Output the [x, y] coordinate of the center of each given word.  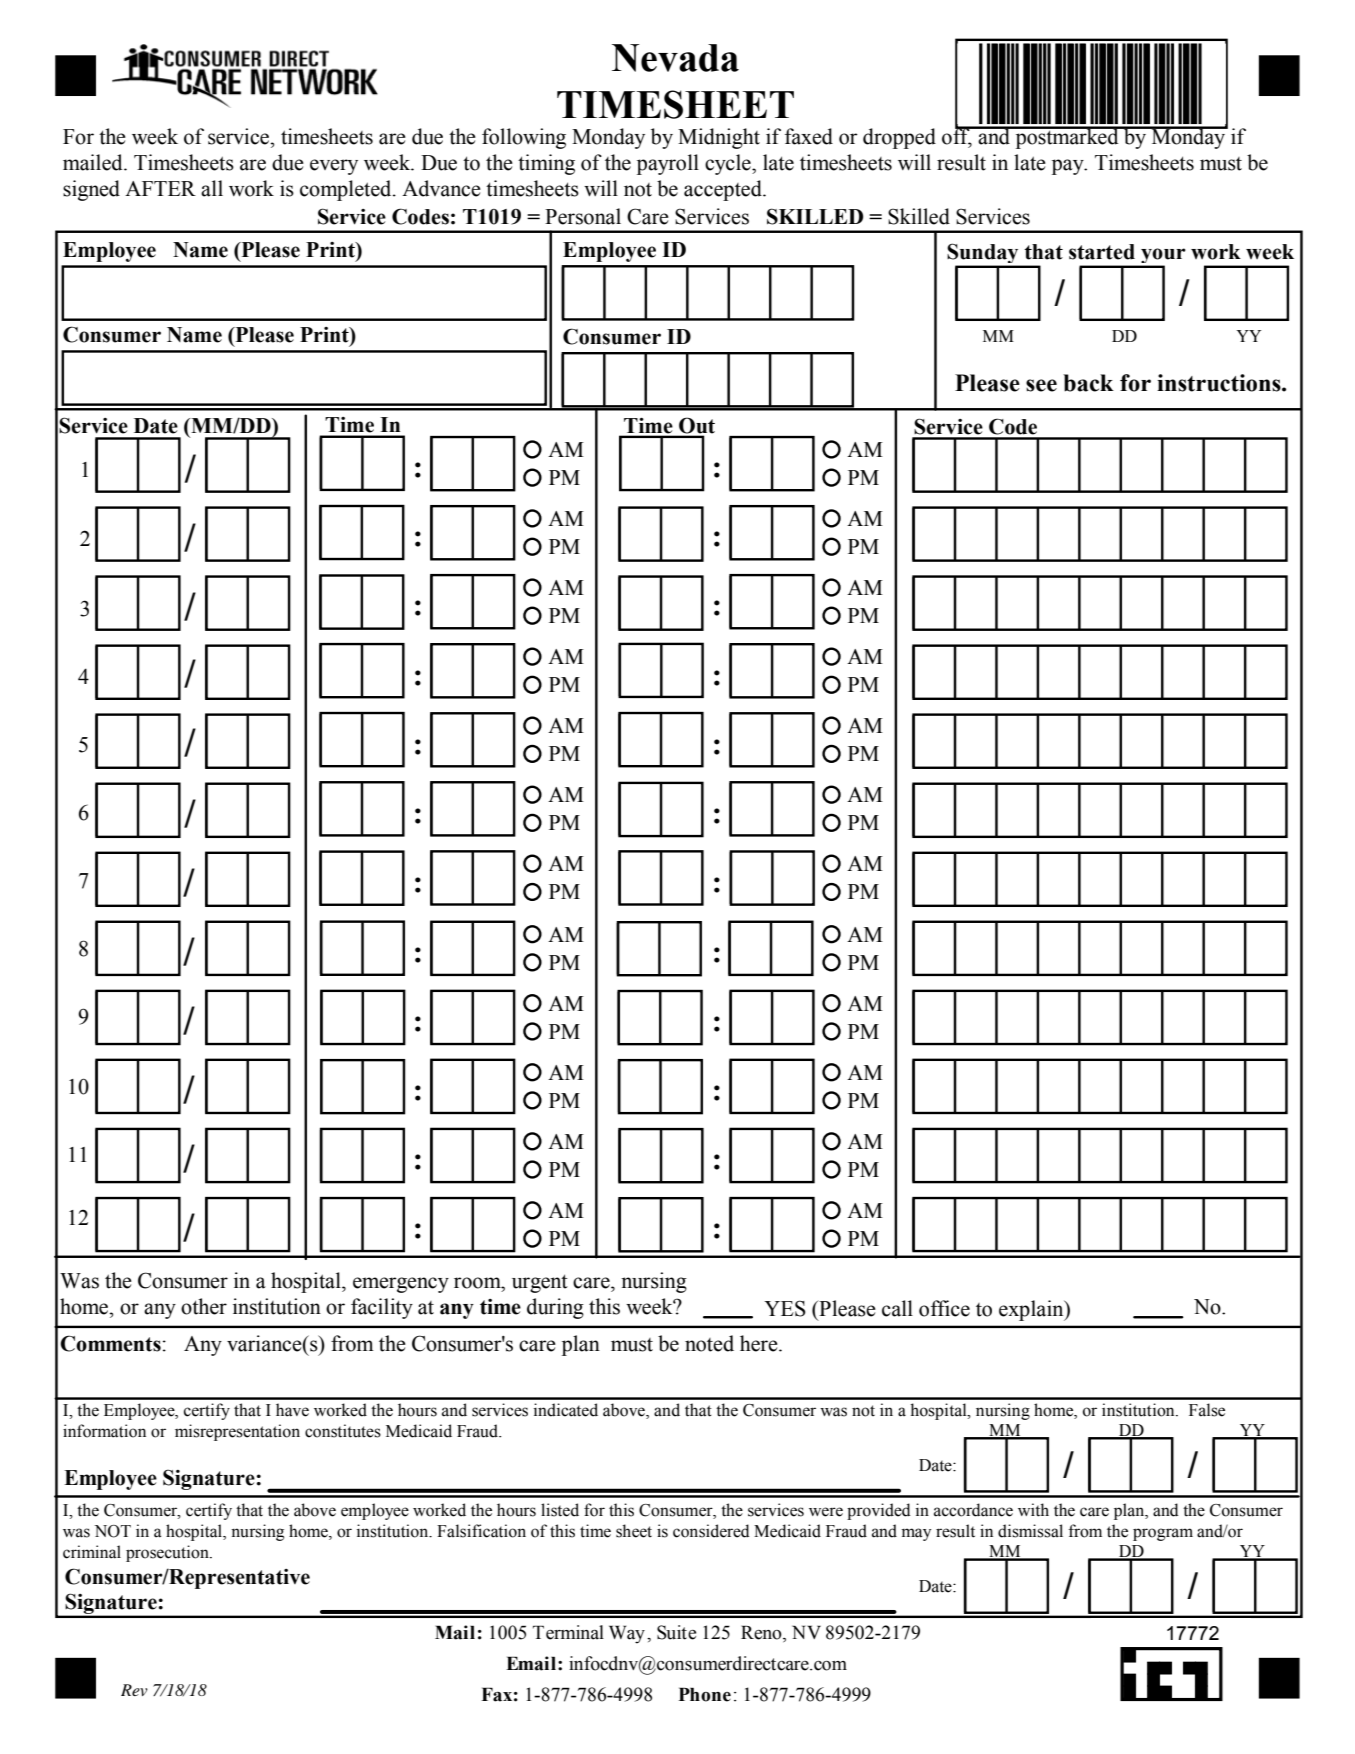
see [1041, 385]
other [204, 1306]
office [944, 1308]
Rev [134, 1690]
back [1088, 383]
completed [347, 190]
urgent [540, 1283]
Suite [676, 1632]
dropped [899, 138]
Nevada [675, 58]
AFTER [160, 188]
